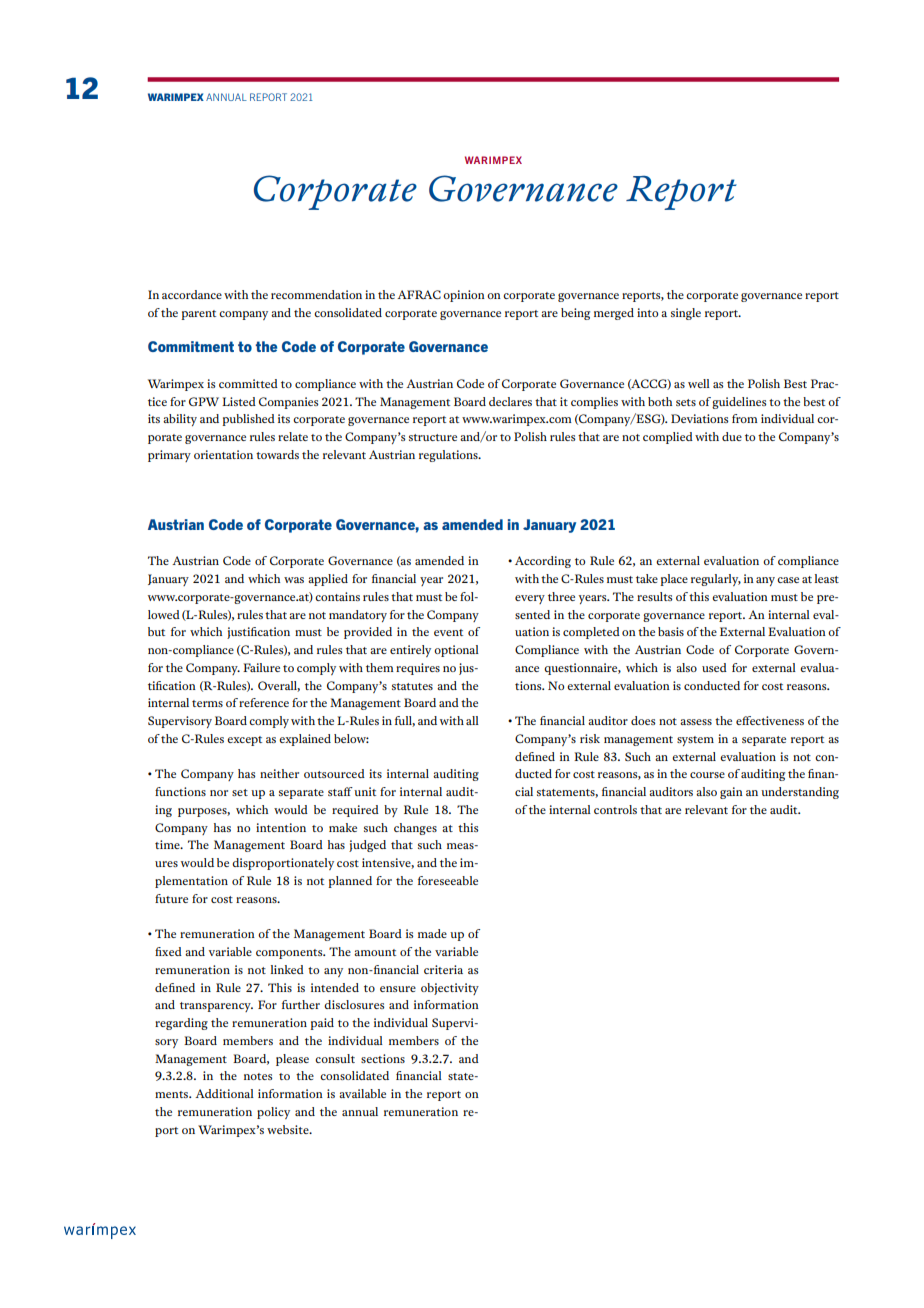 The image size is (924, 1308). Describe the element at coordinates (264, 702) in the screenshot. I see `reference` at that location.
